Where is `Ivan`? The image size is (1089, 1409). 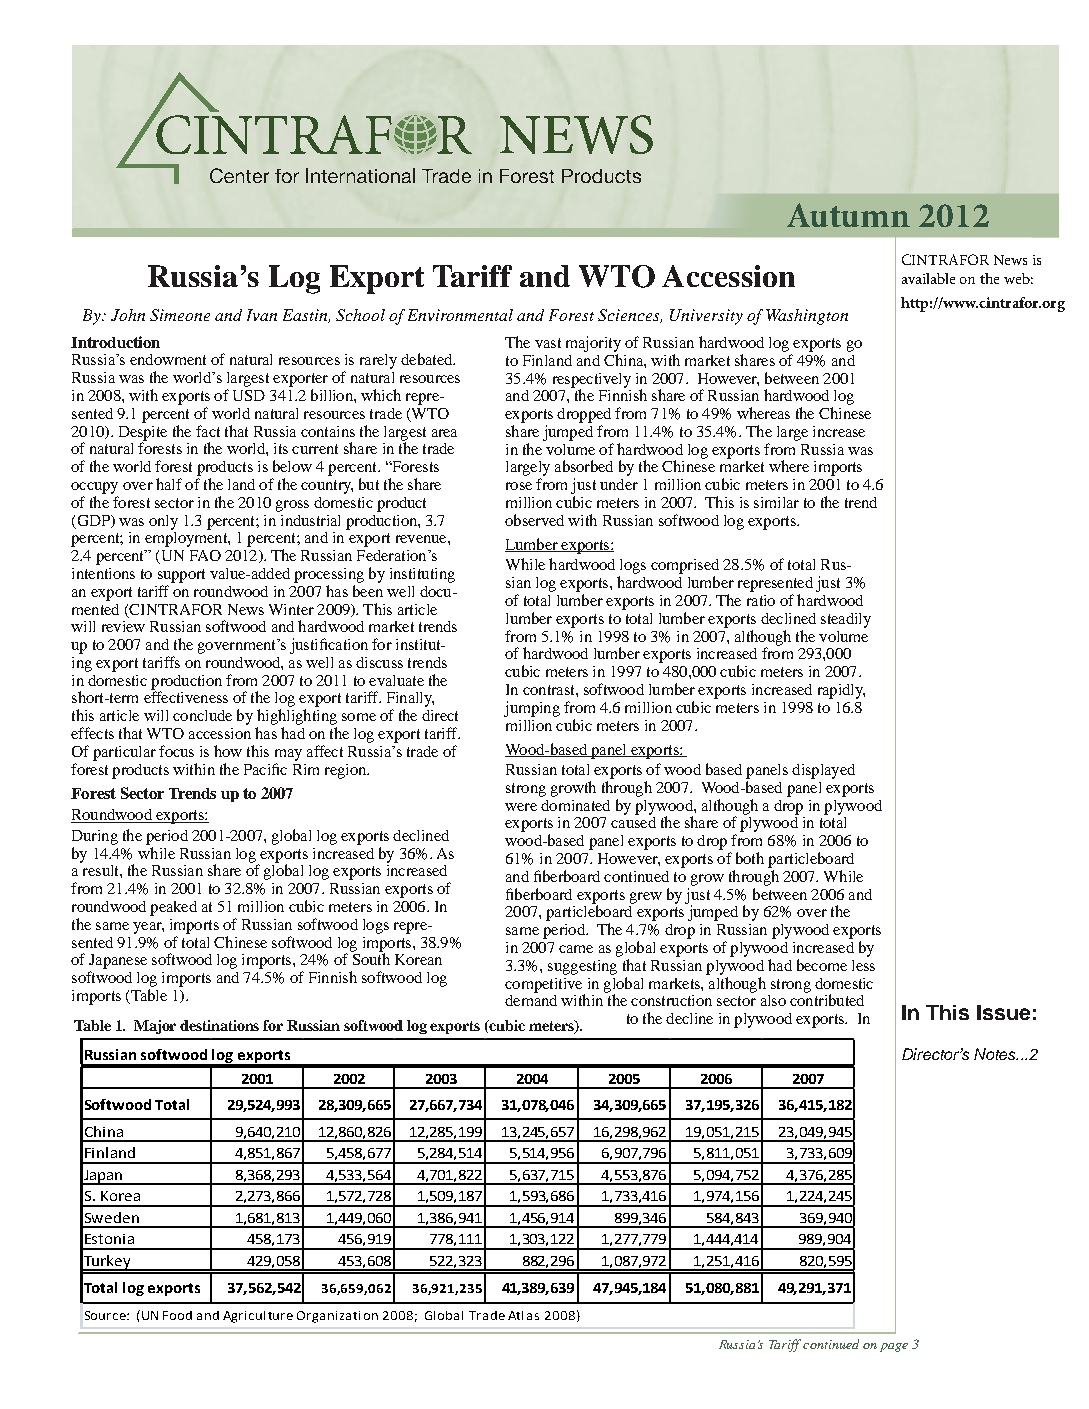 Ivan is located at coordinates (262, 315).
